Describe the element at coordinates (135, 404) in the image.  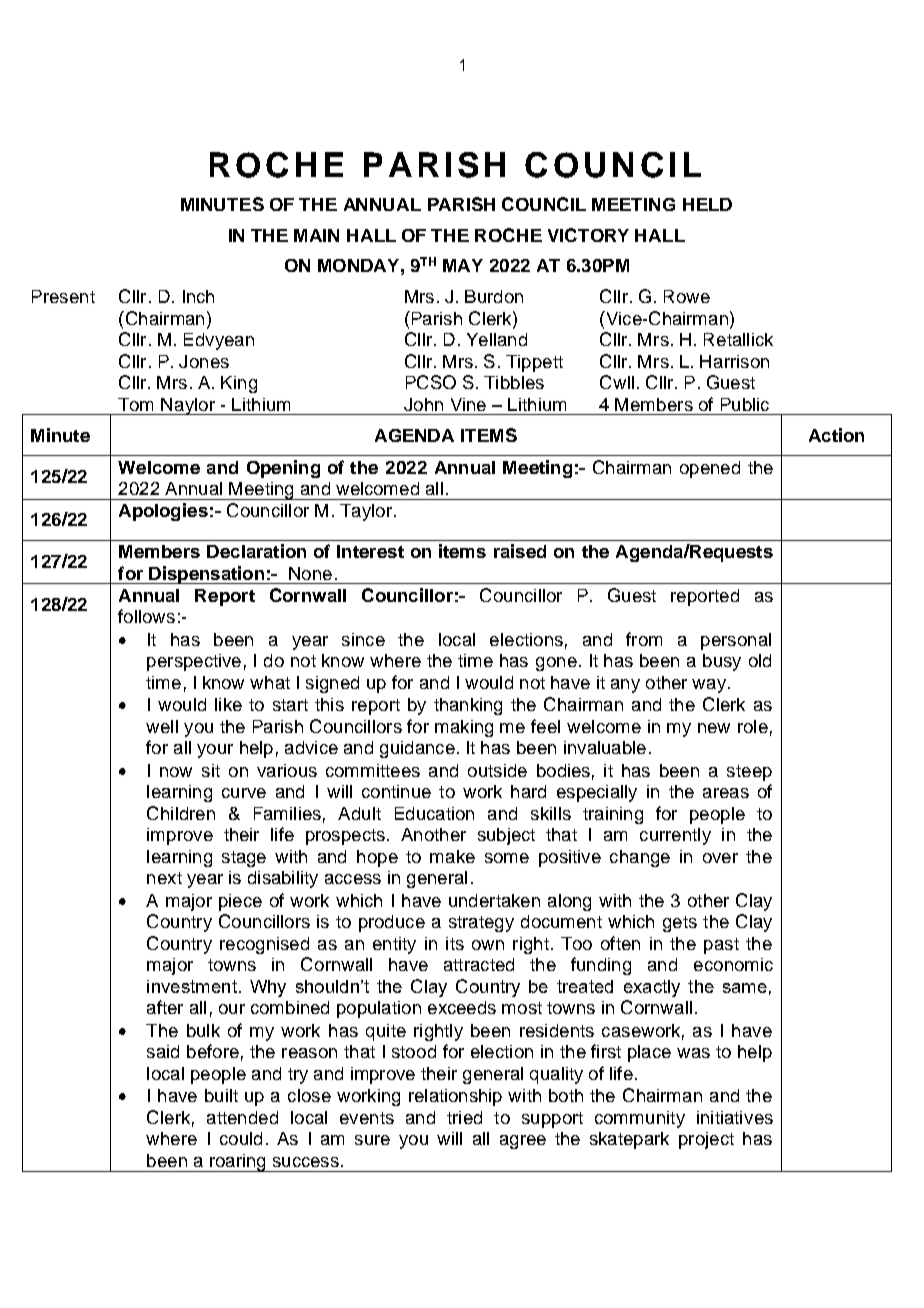
I see `Tom` at that location.
